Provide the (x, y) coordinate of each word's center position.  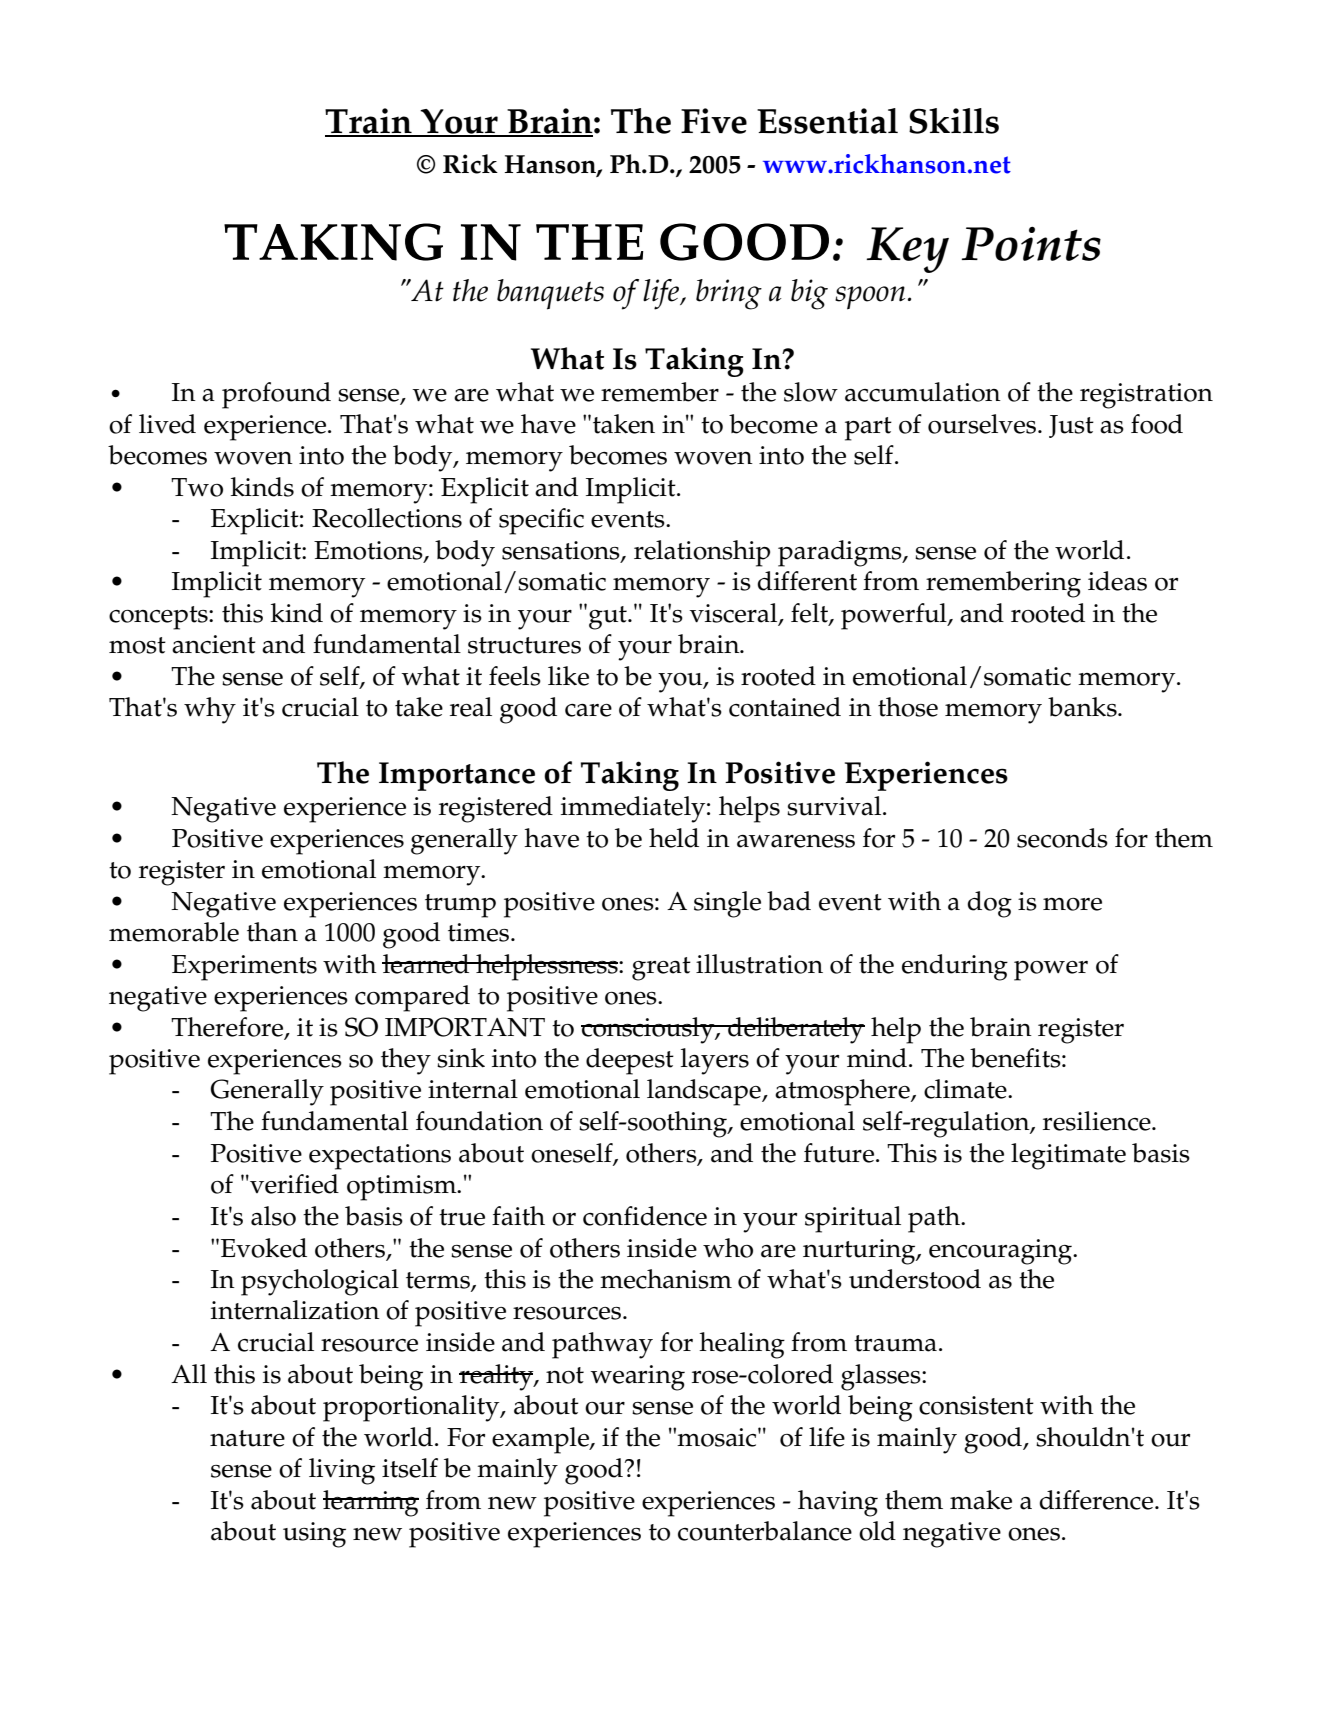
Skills (954, 121)
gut (609, 618)
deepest (630, 1061)
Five (714, 121)
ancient (214, 644)
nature (247, 1438)
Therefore (228, 1028)
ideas (1117, 581)
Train (369, 122)
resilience (1098, 1121)
